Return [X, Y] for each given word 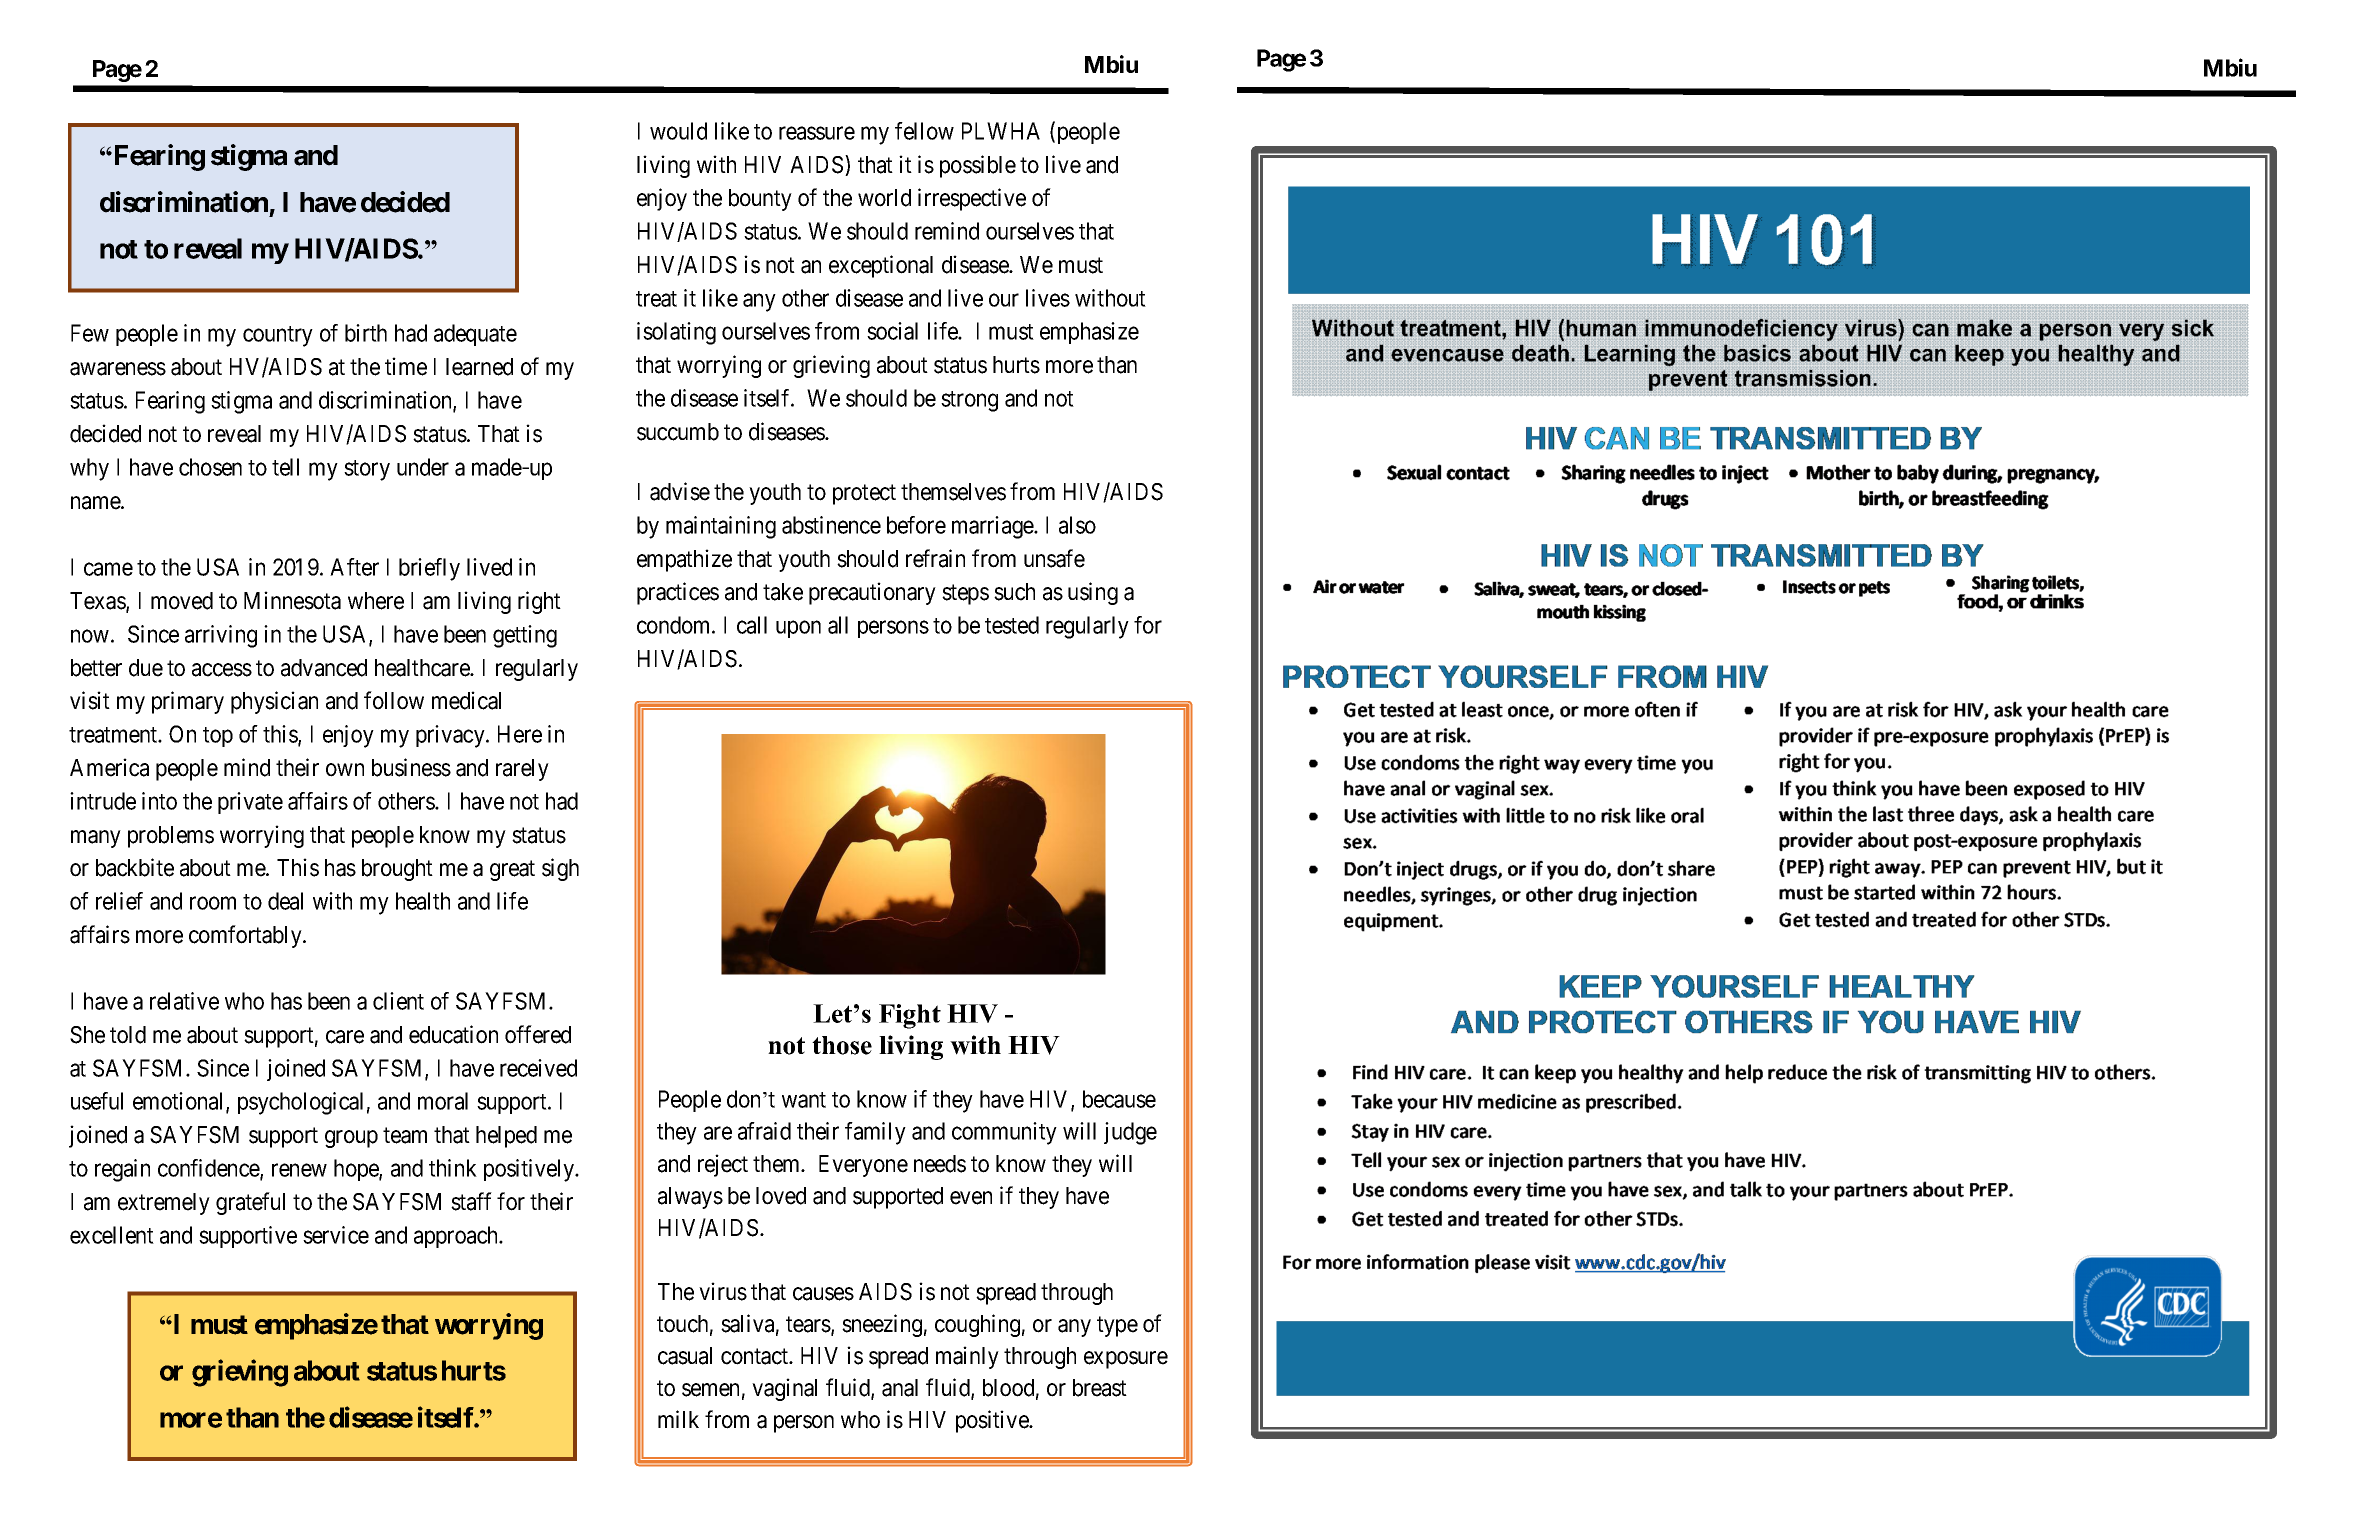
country [278, 336]
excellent [112, 1235]
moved [182, 601]
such [1014, 592]
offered [538, 1034]
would [678, 131]
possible [978, 166]
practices [678, 593]
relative [184, 1001]
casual [685, 1356]
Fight [910, 1016]
